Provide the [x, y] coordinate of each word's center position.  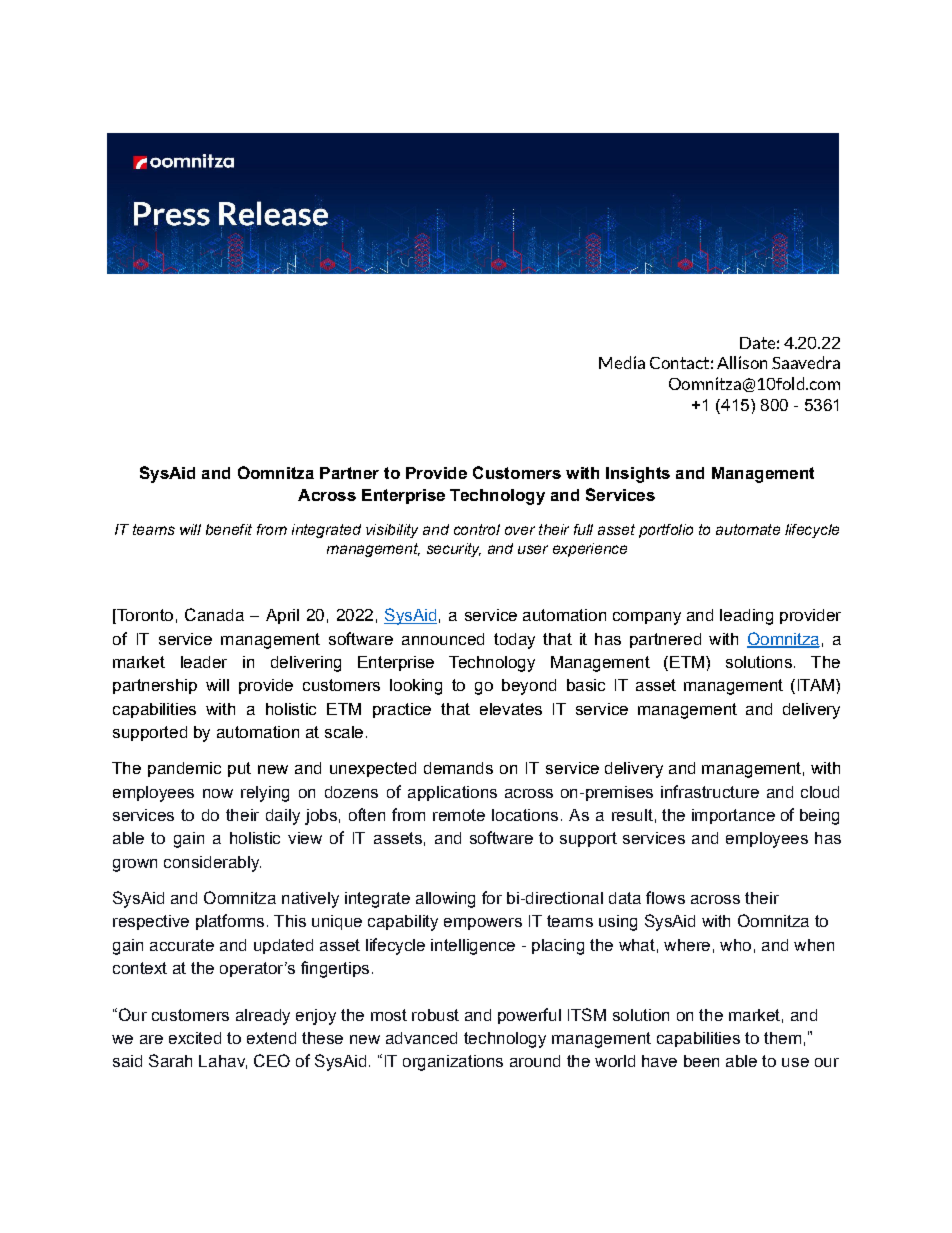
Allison [742, 362]
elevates [511, 709]
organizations [453, 1063]
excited [195, 1038]
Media [622, 362]
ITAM [816, 685]
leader [204, 662]
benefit [229, 529]
